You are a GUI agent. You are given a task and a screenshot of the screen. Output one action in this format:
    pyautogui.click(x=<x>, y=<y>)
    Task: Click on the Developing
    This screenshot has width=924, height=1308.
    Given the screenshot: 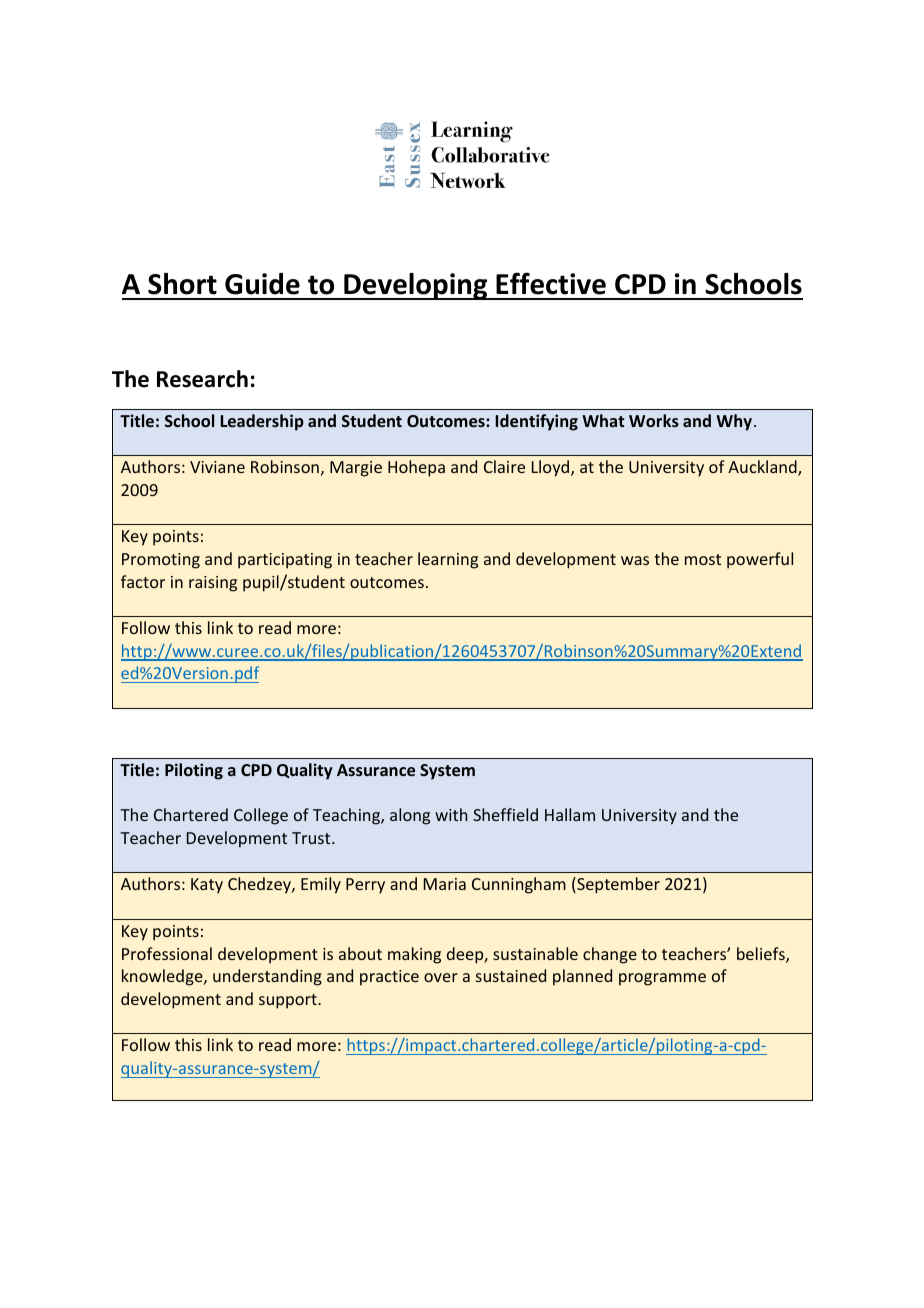 What is the action you would take?
    pyautogui.click(x=416, y=286)
